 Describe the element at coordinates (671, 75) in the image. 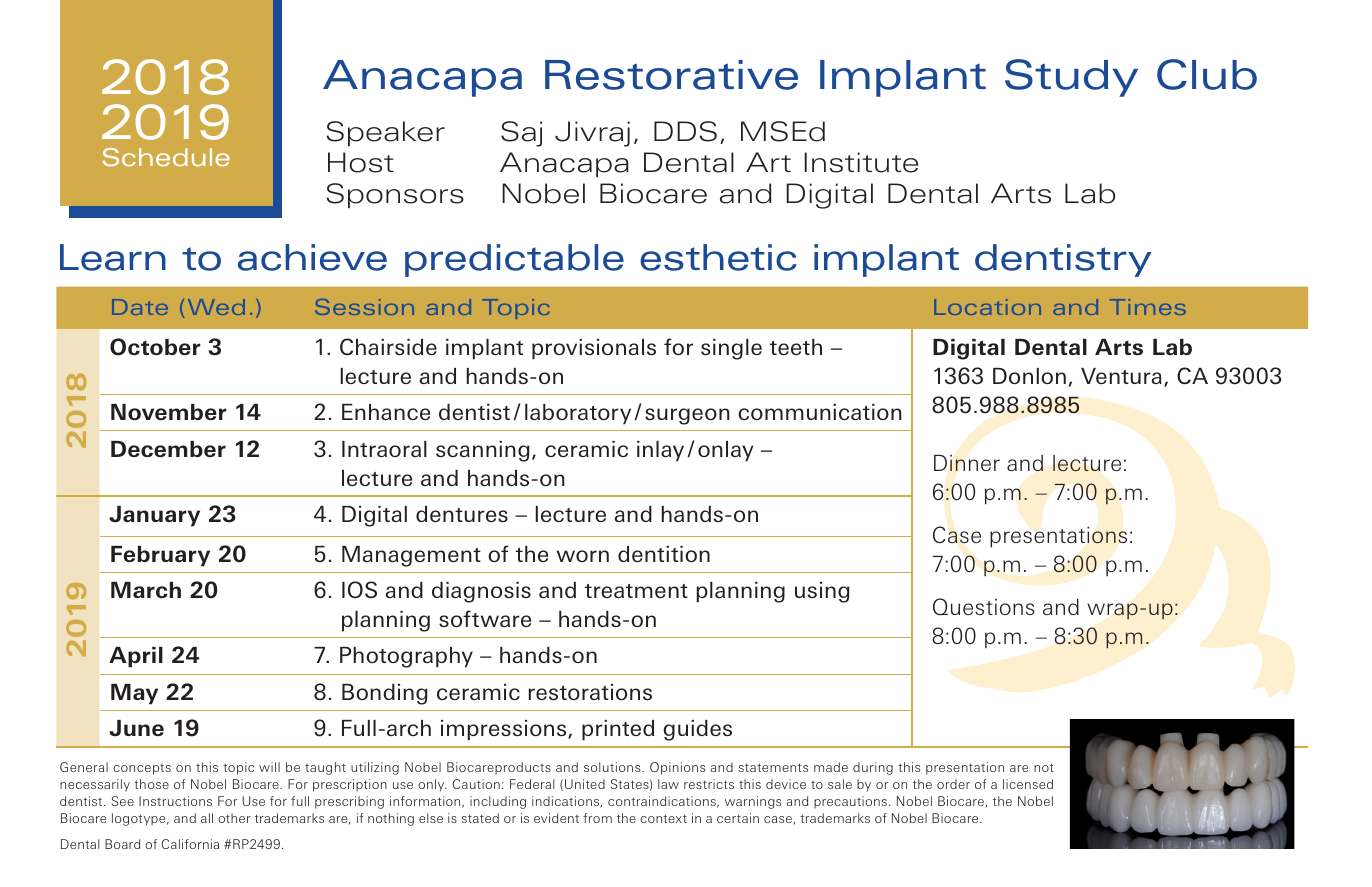

I see `Restorative` at that location.
